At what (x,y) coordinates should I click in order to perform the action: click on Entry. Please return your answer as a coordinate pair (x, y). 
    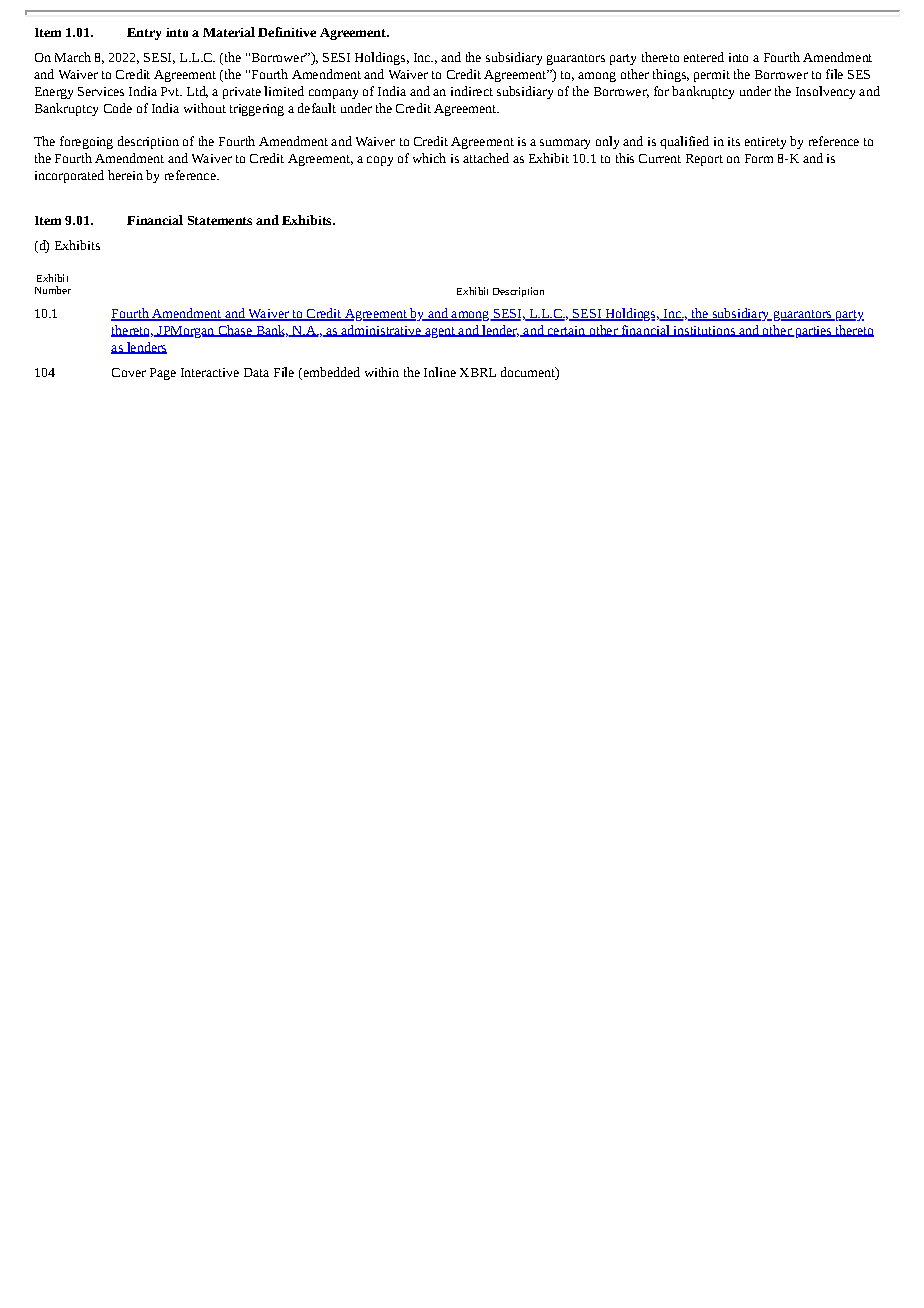
    Looking at the image, I should click on (144, 34).
